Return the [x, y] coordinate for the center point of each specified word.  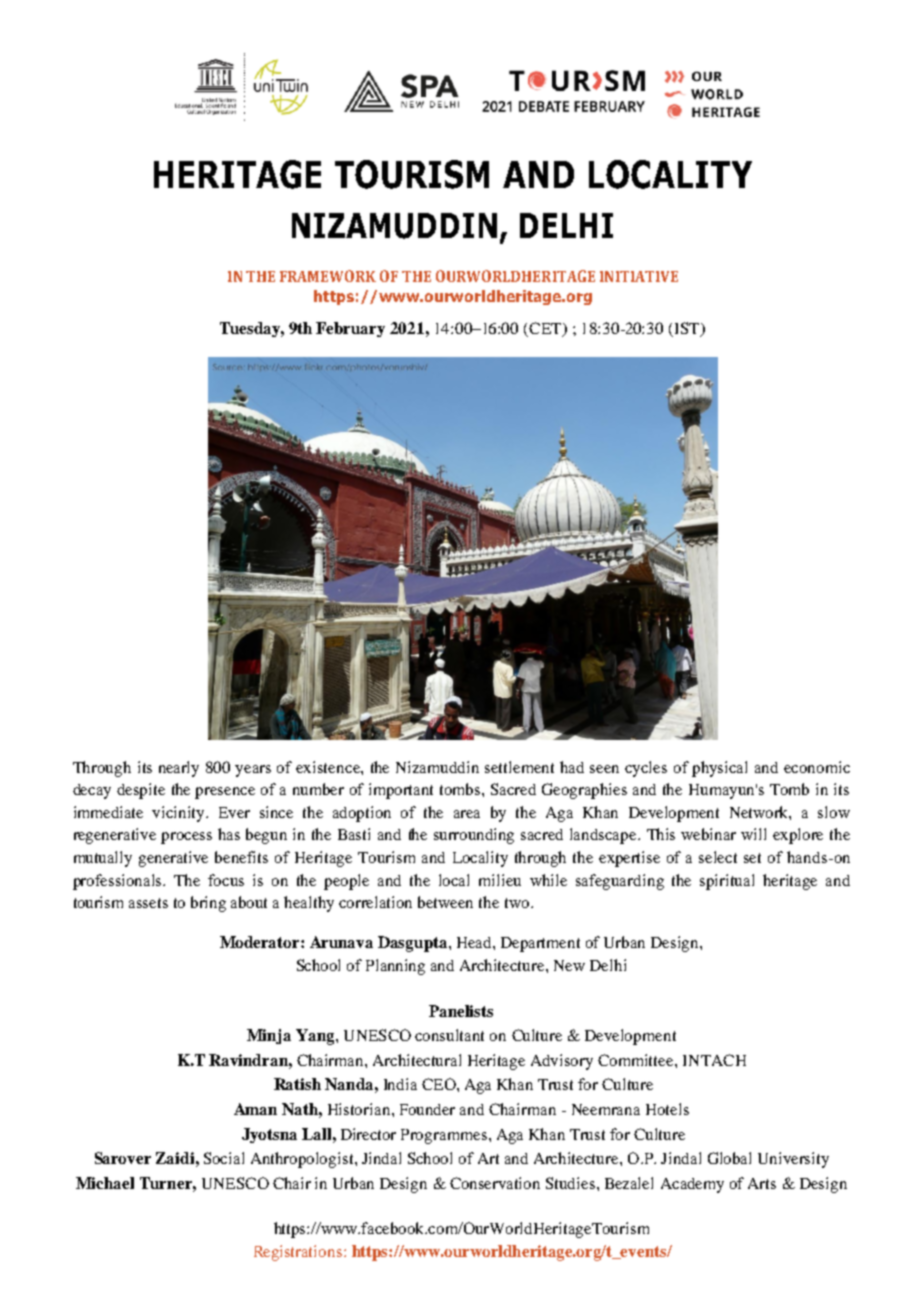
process [186, 838]
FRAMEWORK [328, 276]
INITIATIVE [639, 276]
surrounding [474, 836]
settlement [519, 767]
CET [545, 329]
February [350, 329]
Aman [255, 1109]
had [572, 767]
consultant [449, 1035]
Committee [637, 1060]
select [718, 857]
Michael [105, 1183]
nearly [179, 769]
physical [719, 769]
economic [817, 767]
